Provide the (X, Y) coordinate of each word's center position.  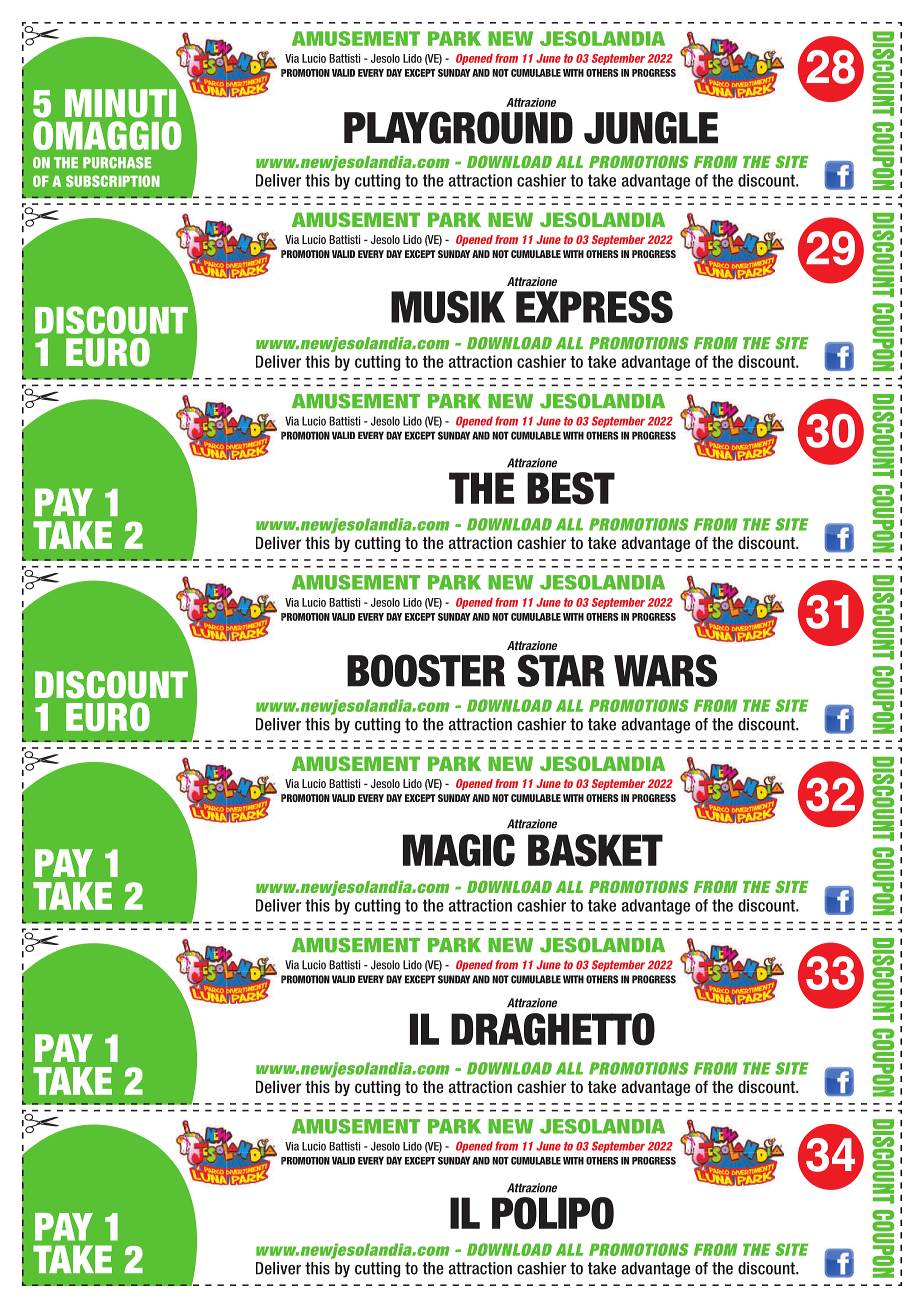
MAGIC (459, 850)
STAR (561, 670)
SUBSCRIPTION (113, 181)
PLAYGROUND (458, 127)
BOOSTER (426, 670)
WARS (665, 670)
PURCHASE (117, 163)
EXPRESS (594, 307)
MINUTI (120, 103)
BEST (571, 488)
